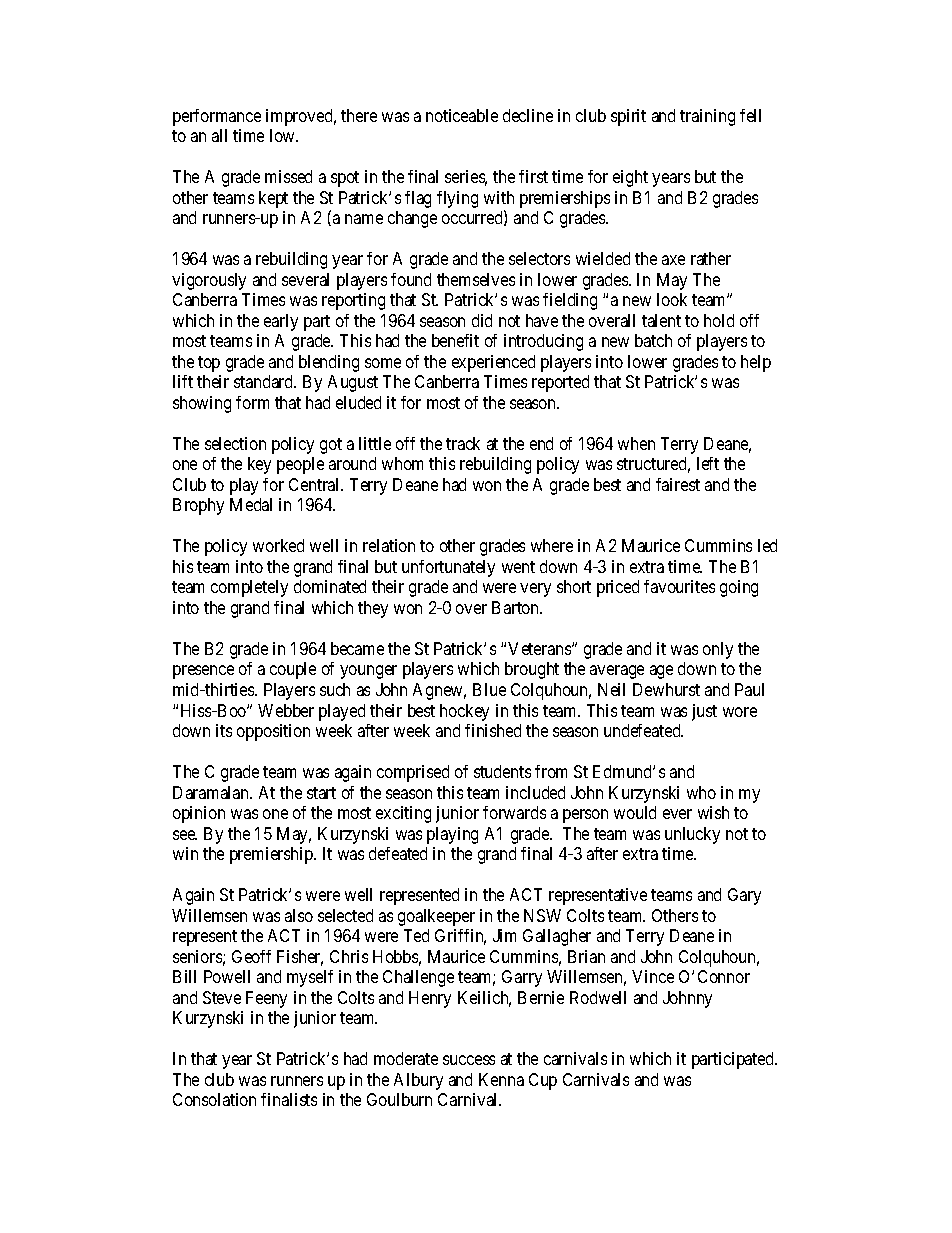 This document has width=952, height=1233. What do you see at coordinates (517, 607) in the document?
I see `Barton` at bounding box center [517, 607].
